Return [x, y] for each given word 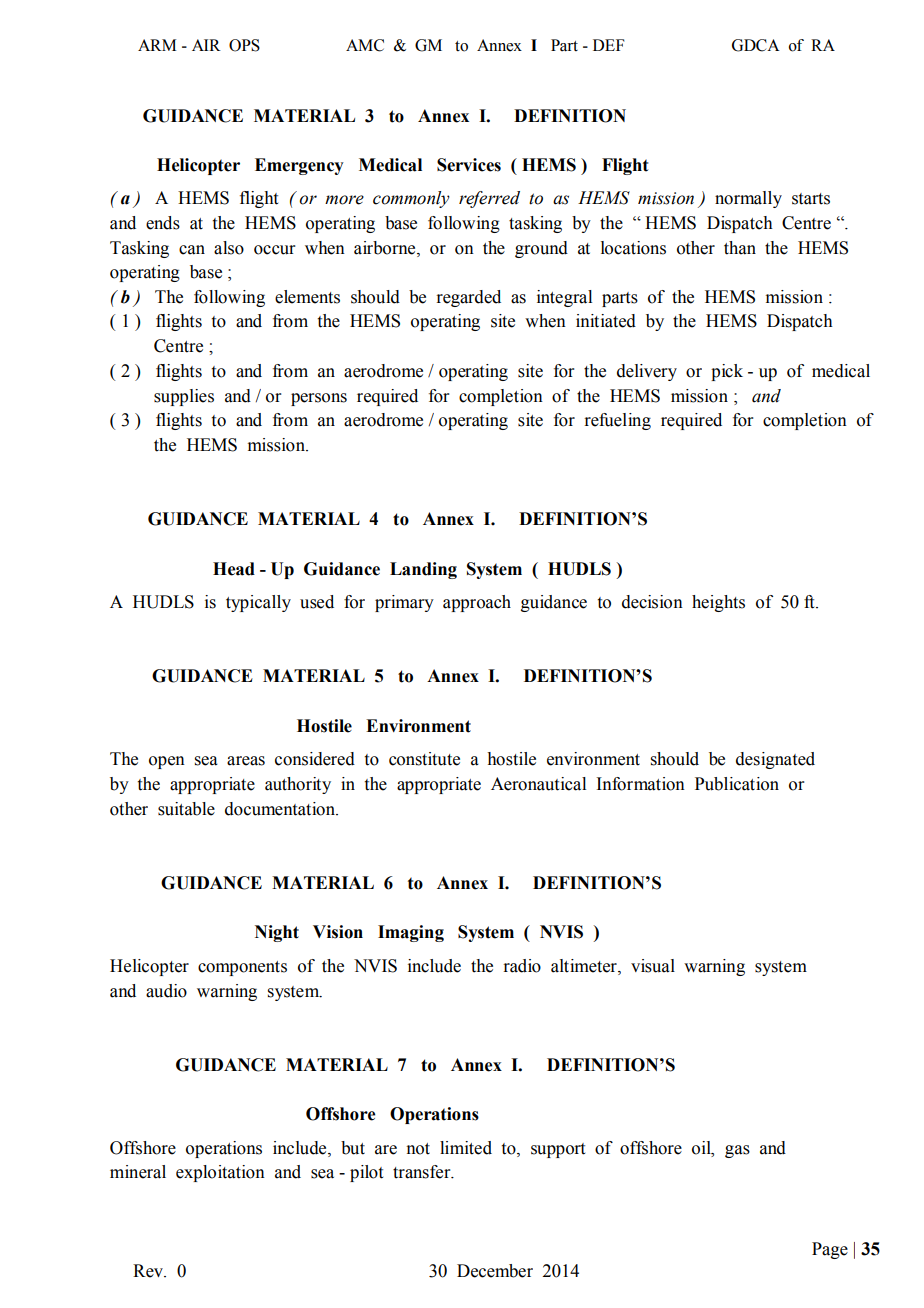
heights [718, 603]
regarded [468, 298]
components [242, 968]
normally [748, 199]
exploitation [220, 1173]
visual [653, 966]
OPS [244, 45]
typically [258, 603]
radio [522, 966]
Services [469, 165]
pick [727, 372]
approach [477, 603]
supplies [184, 397]
